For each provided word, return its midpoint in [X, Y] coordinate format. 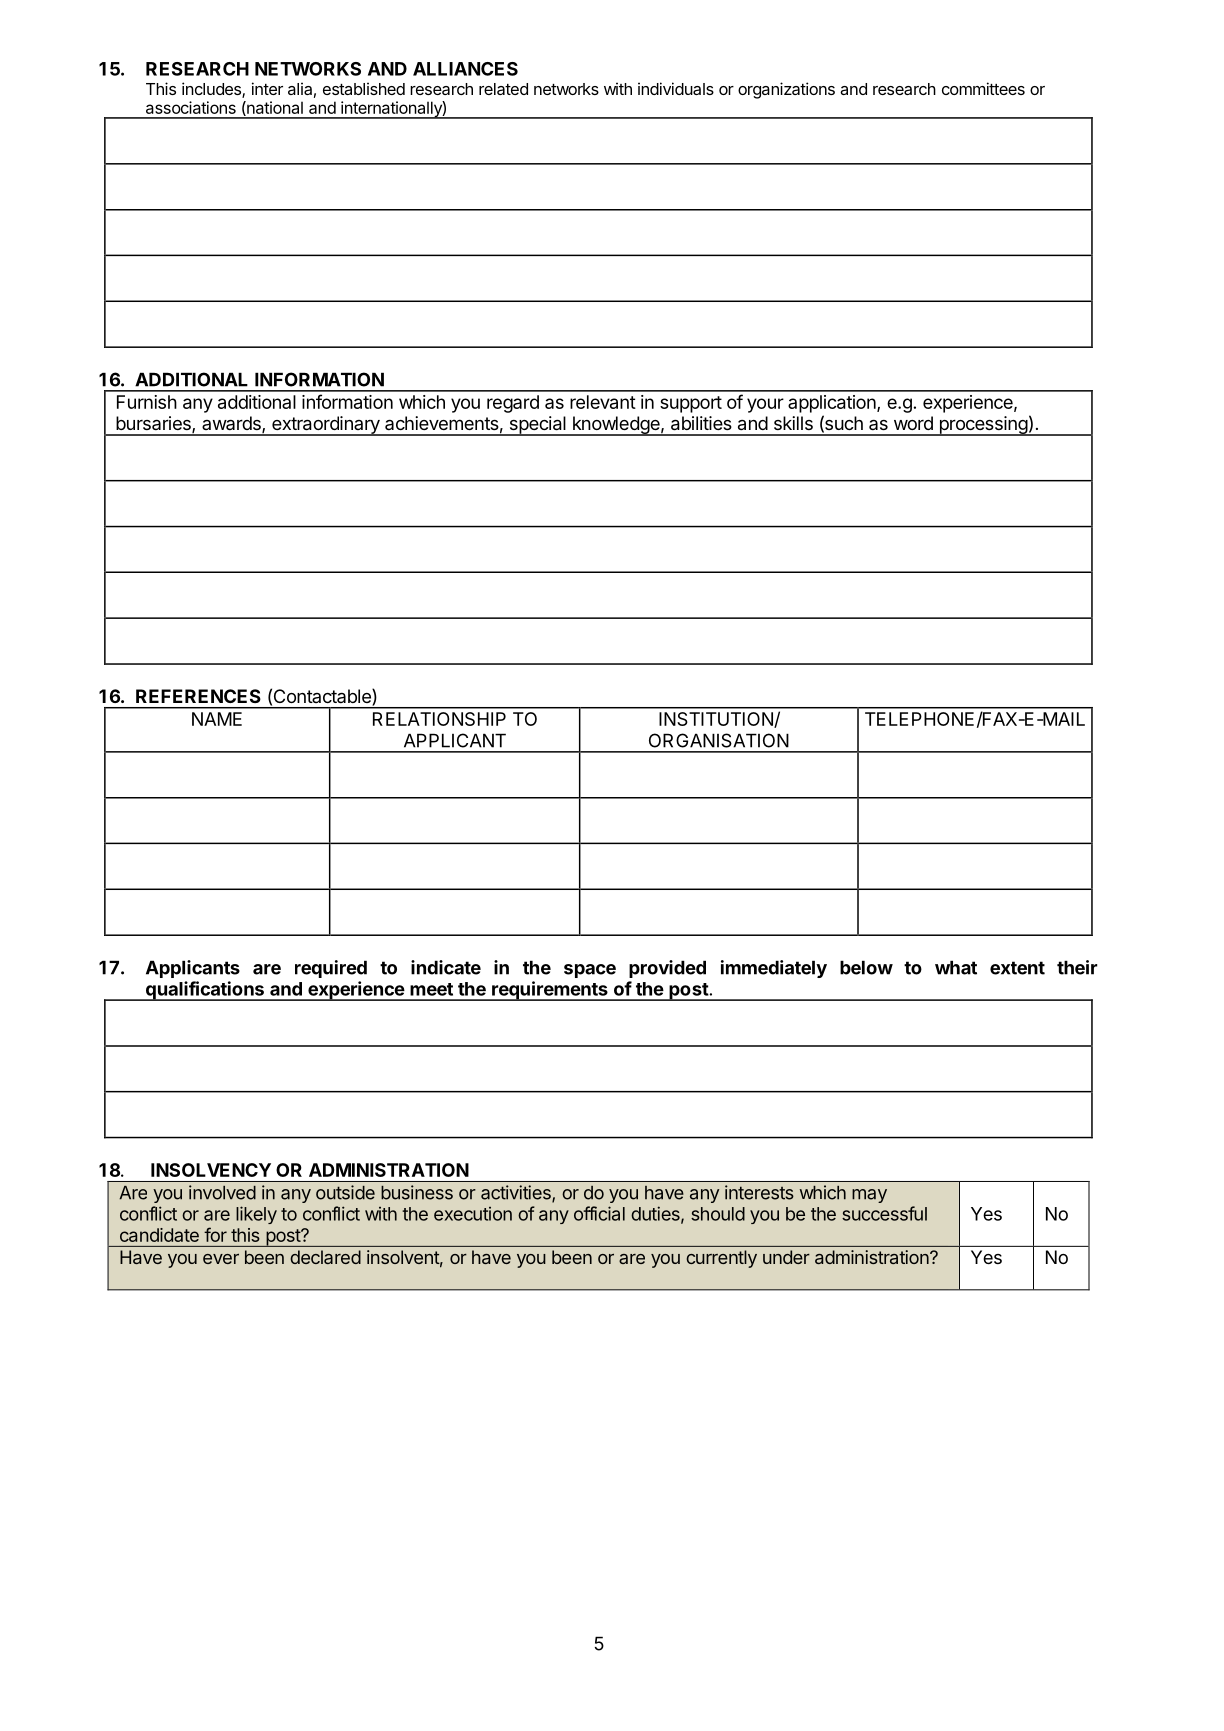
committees [983, 88]
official [599, 1213]
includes [212, 90]
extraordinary [326, 426]
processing [983, 426]
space [590, 971]
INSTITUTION [717, 720]
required [331, 969]
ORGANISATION [719, 740]
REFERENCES [198, 696]
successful [884, 1213]
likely [256, 1215]
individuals [676, 88]
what [956, 967]
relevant [603, 402]
